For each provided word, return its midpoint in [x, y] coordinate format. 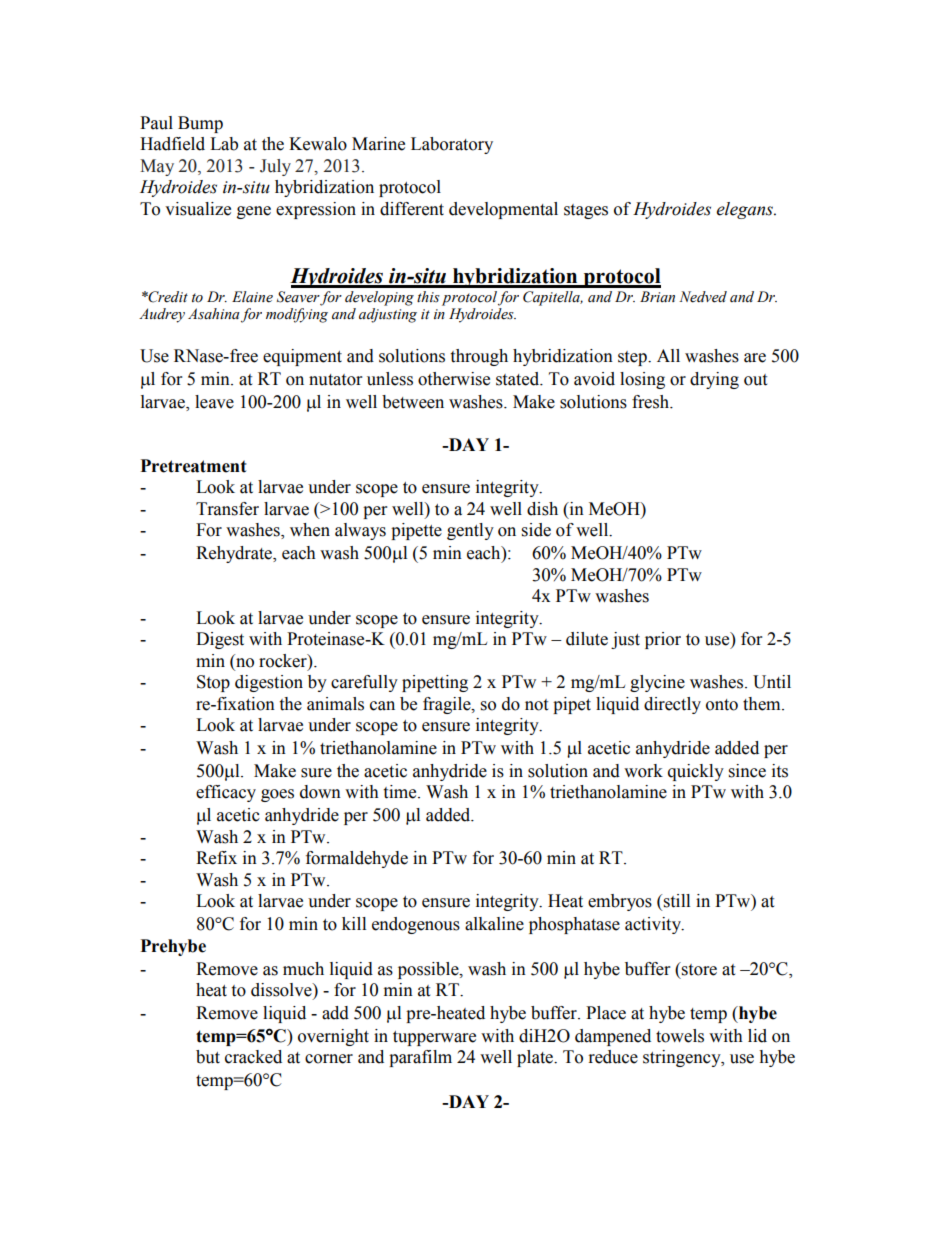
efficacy [226, 793]
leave [214, 402]
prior [663, 640]
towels [680, 1036]
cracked [253, 1057]
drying [714, 380]
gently [470, 531]
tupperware [434, 1038]
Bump [200, 124]
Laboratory [452, 145]
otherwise [454, 379]
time [401, 792]
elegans [746, 210]
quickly [696, 772]
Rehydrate [235, 554]
